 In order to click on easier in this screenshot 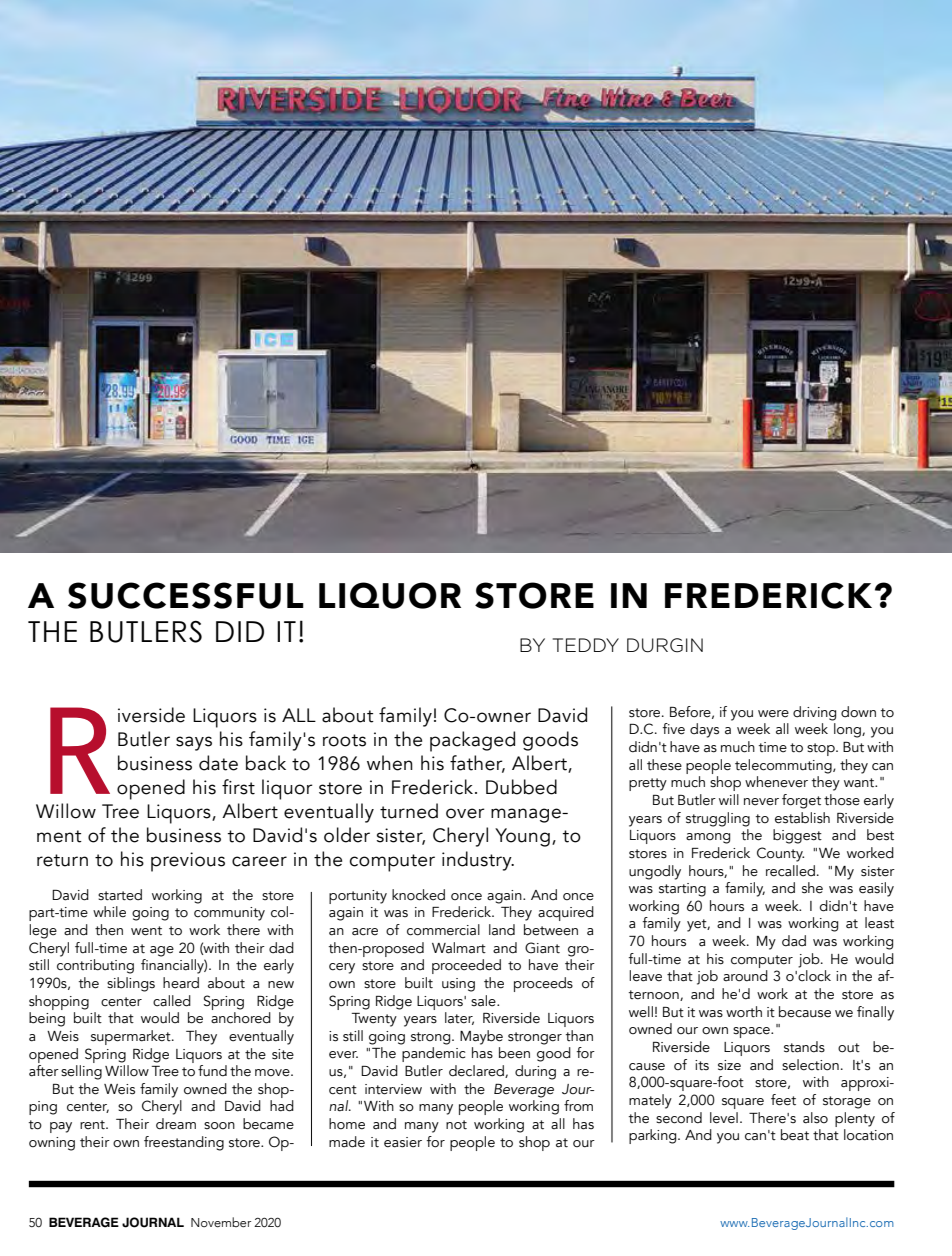, I will do `click(403, 1142)`.
